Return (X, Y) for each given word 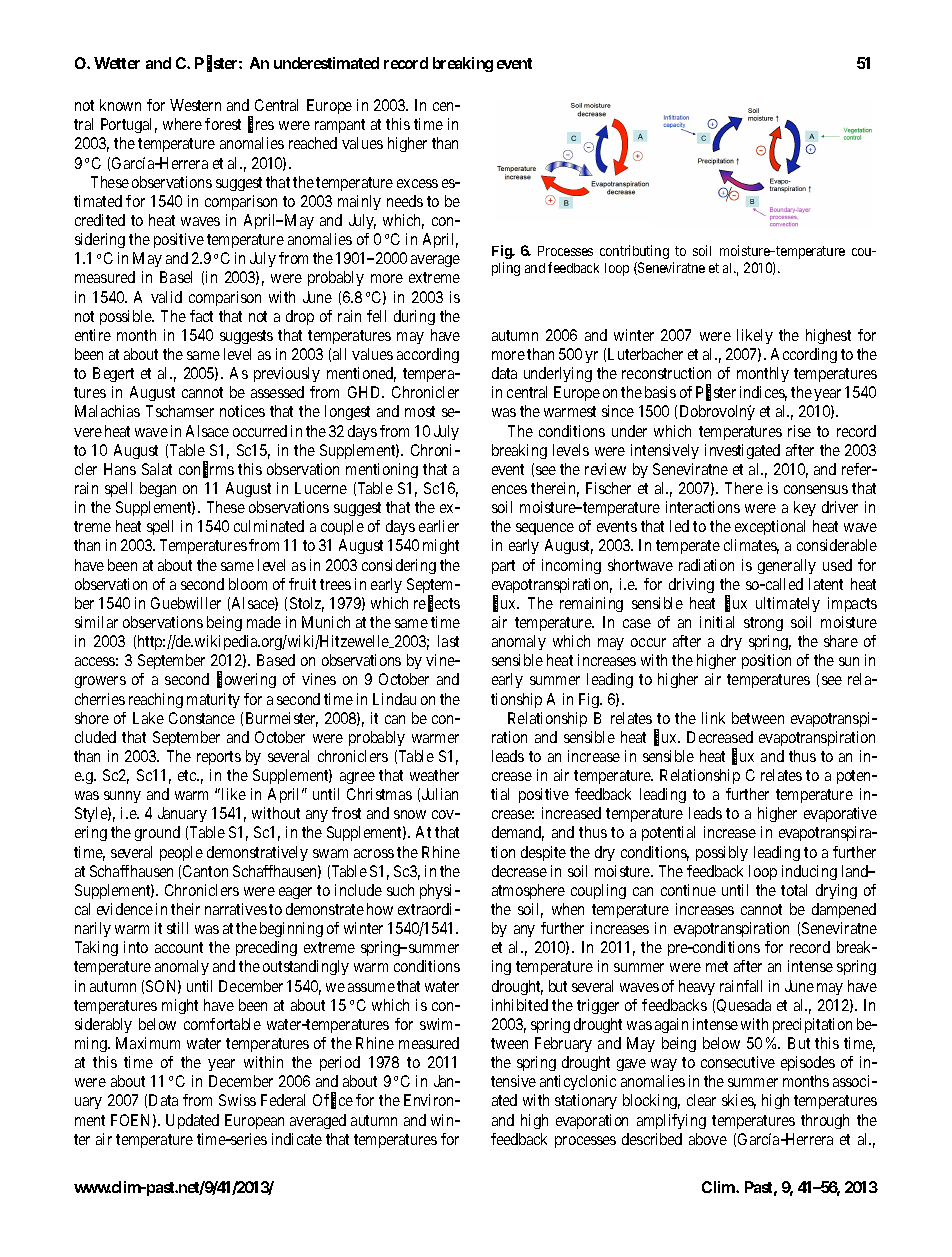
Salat (157, 469)
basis (660, 392)
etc (188, 775)
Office (333, 1101)
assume (371, 987)
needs (405, 201)
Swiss (237, 1100)
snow (410, 814)
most (420, 411)
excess (417, 183)
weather (434, 775)
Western (195, 105)
